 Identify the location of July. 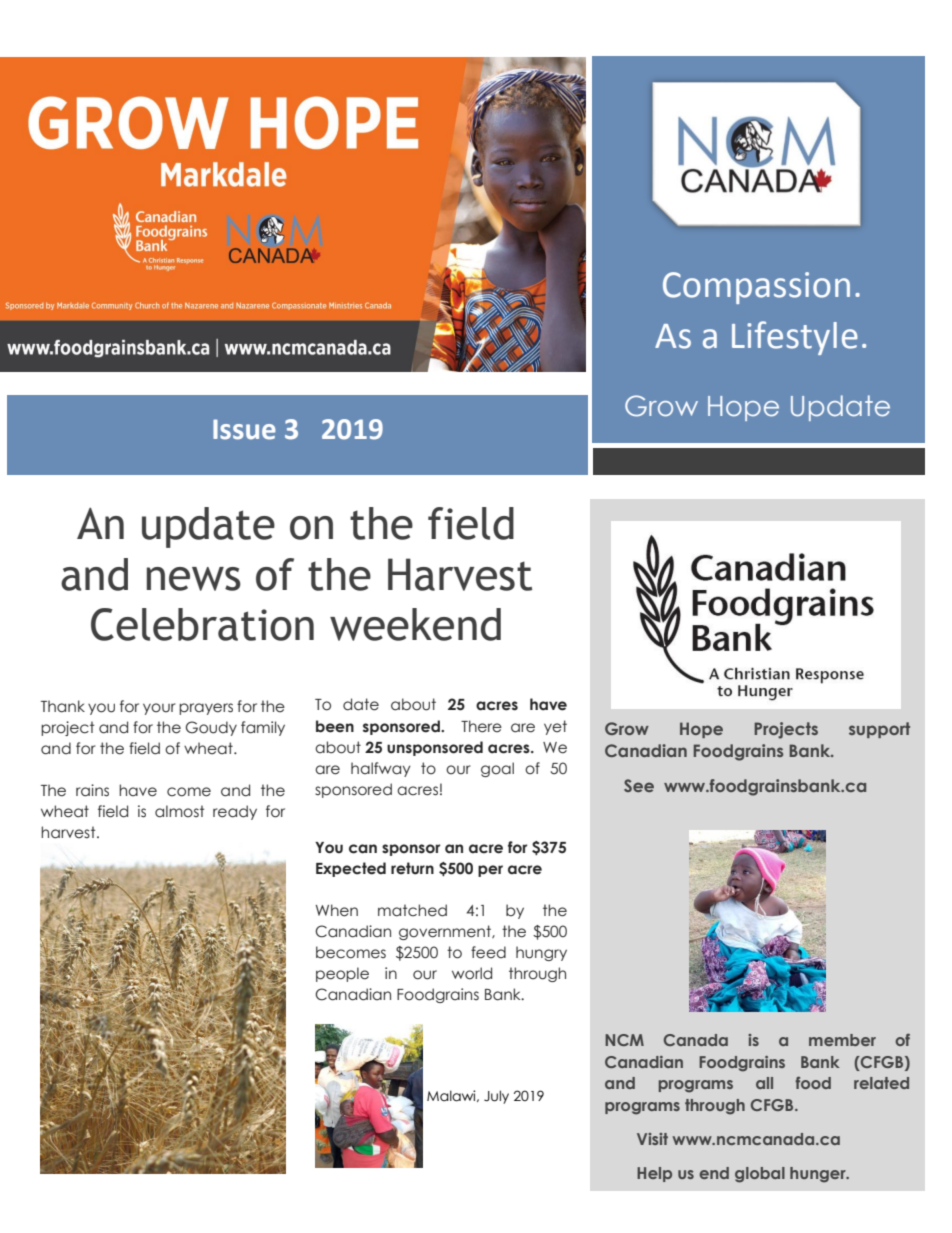
(496, 1097).
